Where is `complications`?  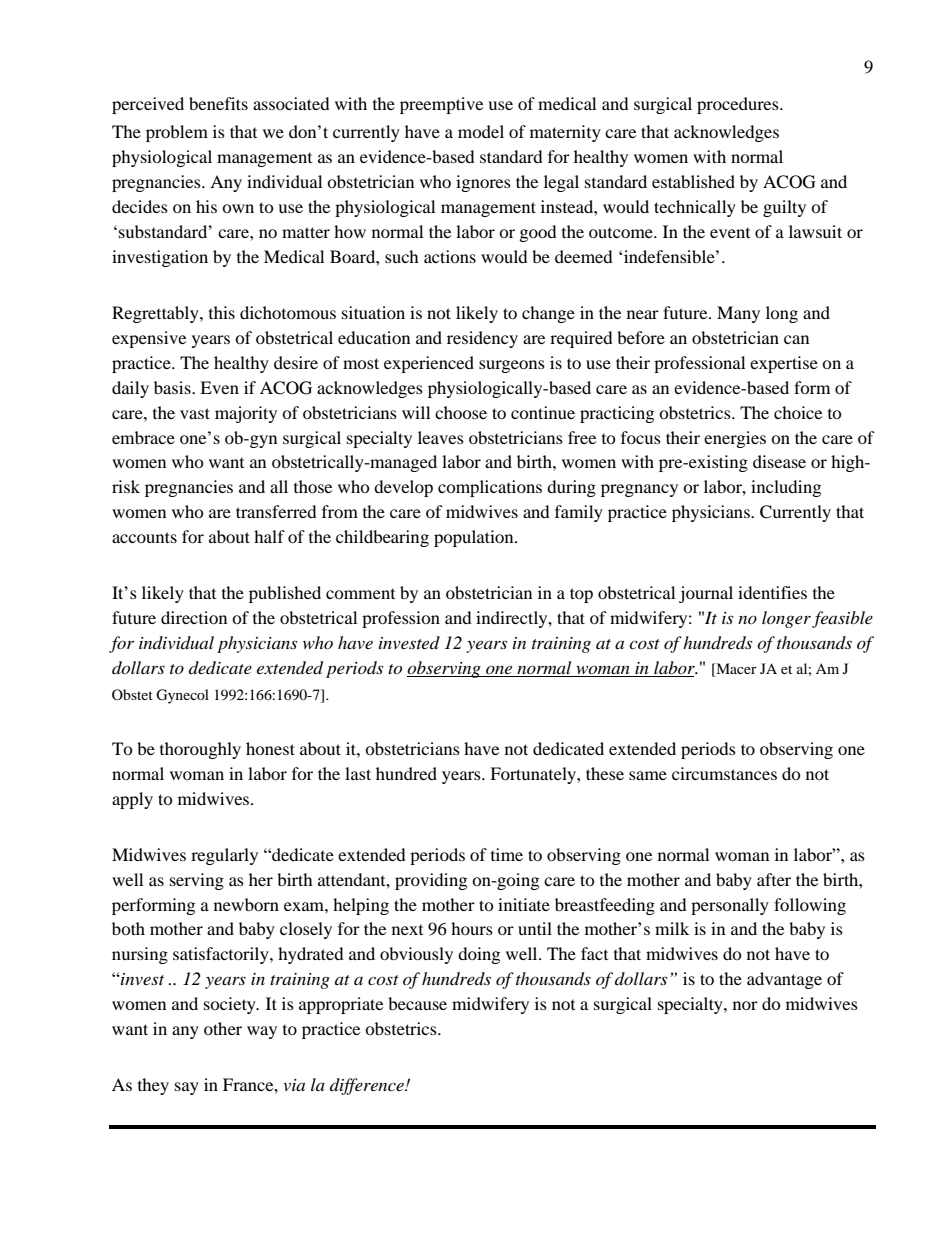 complications is located at coordinates (490, 488).
